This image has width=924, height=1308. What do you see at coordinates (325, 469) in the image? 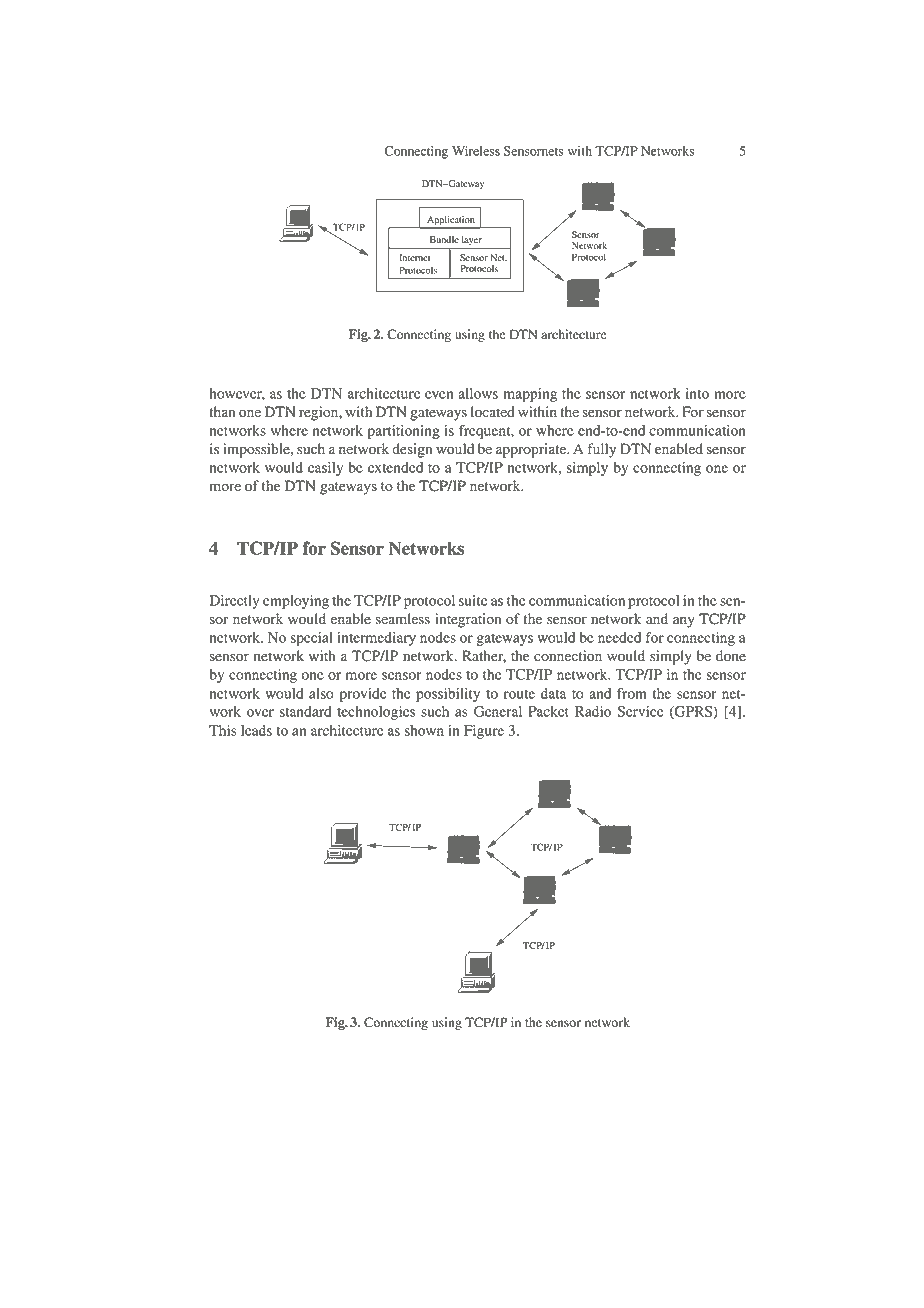
I see `easily` at bounding box center [325, 469].
